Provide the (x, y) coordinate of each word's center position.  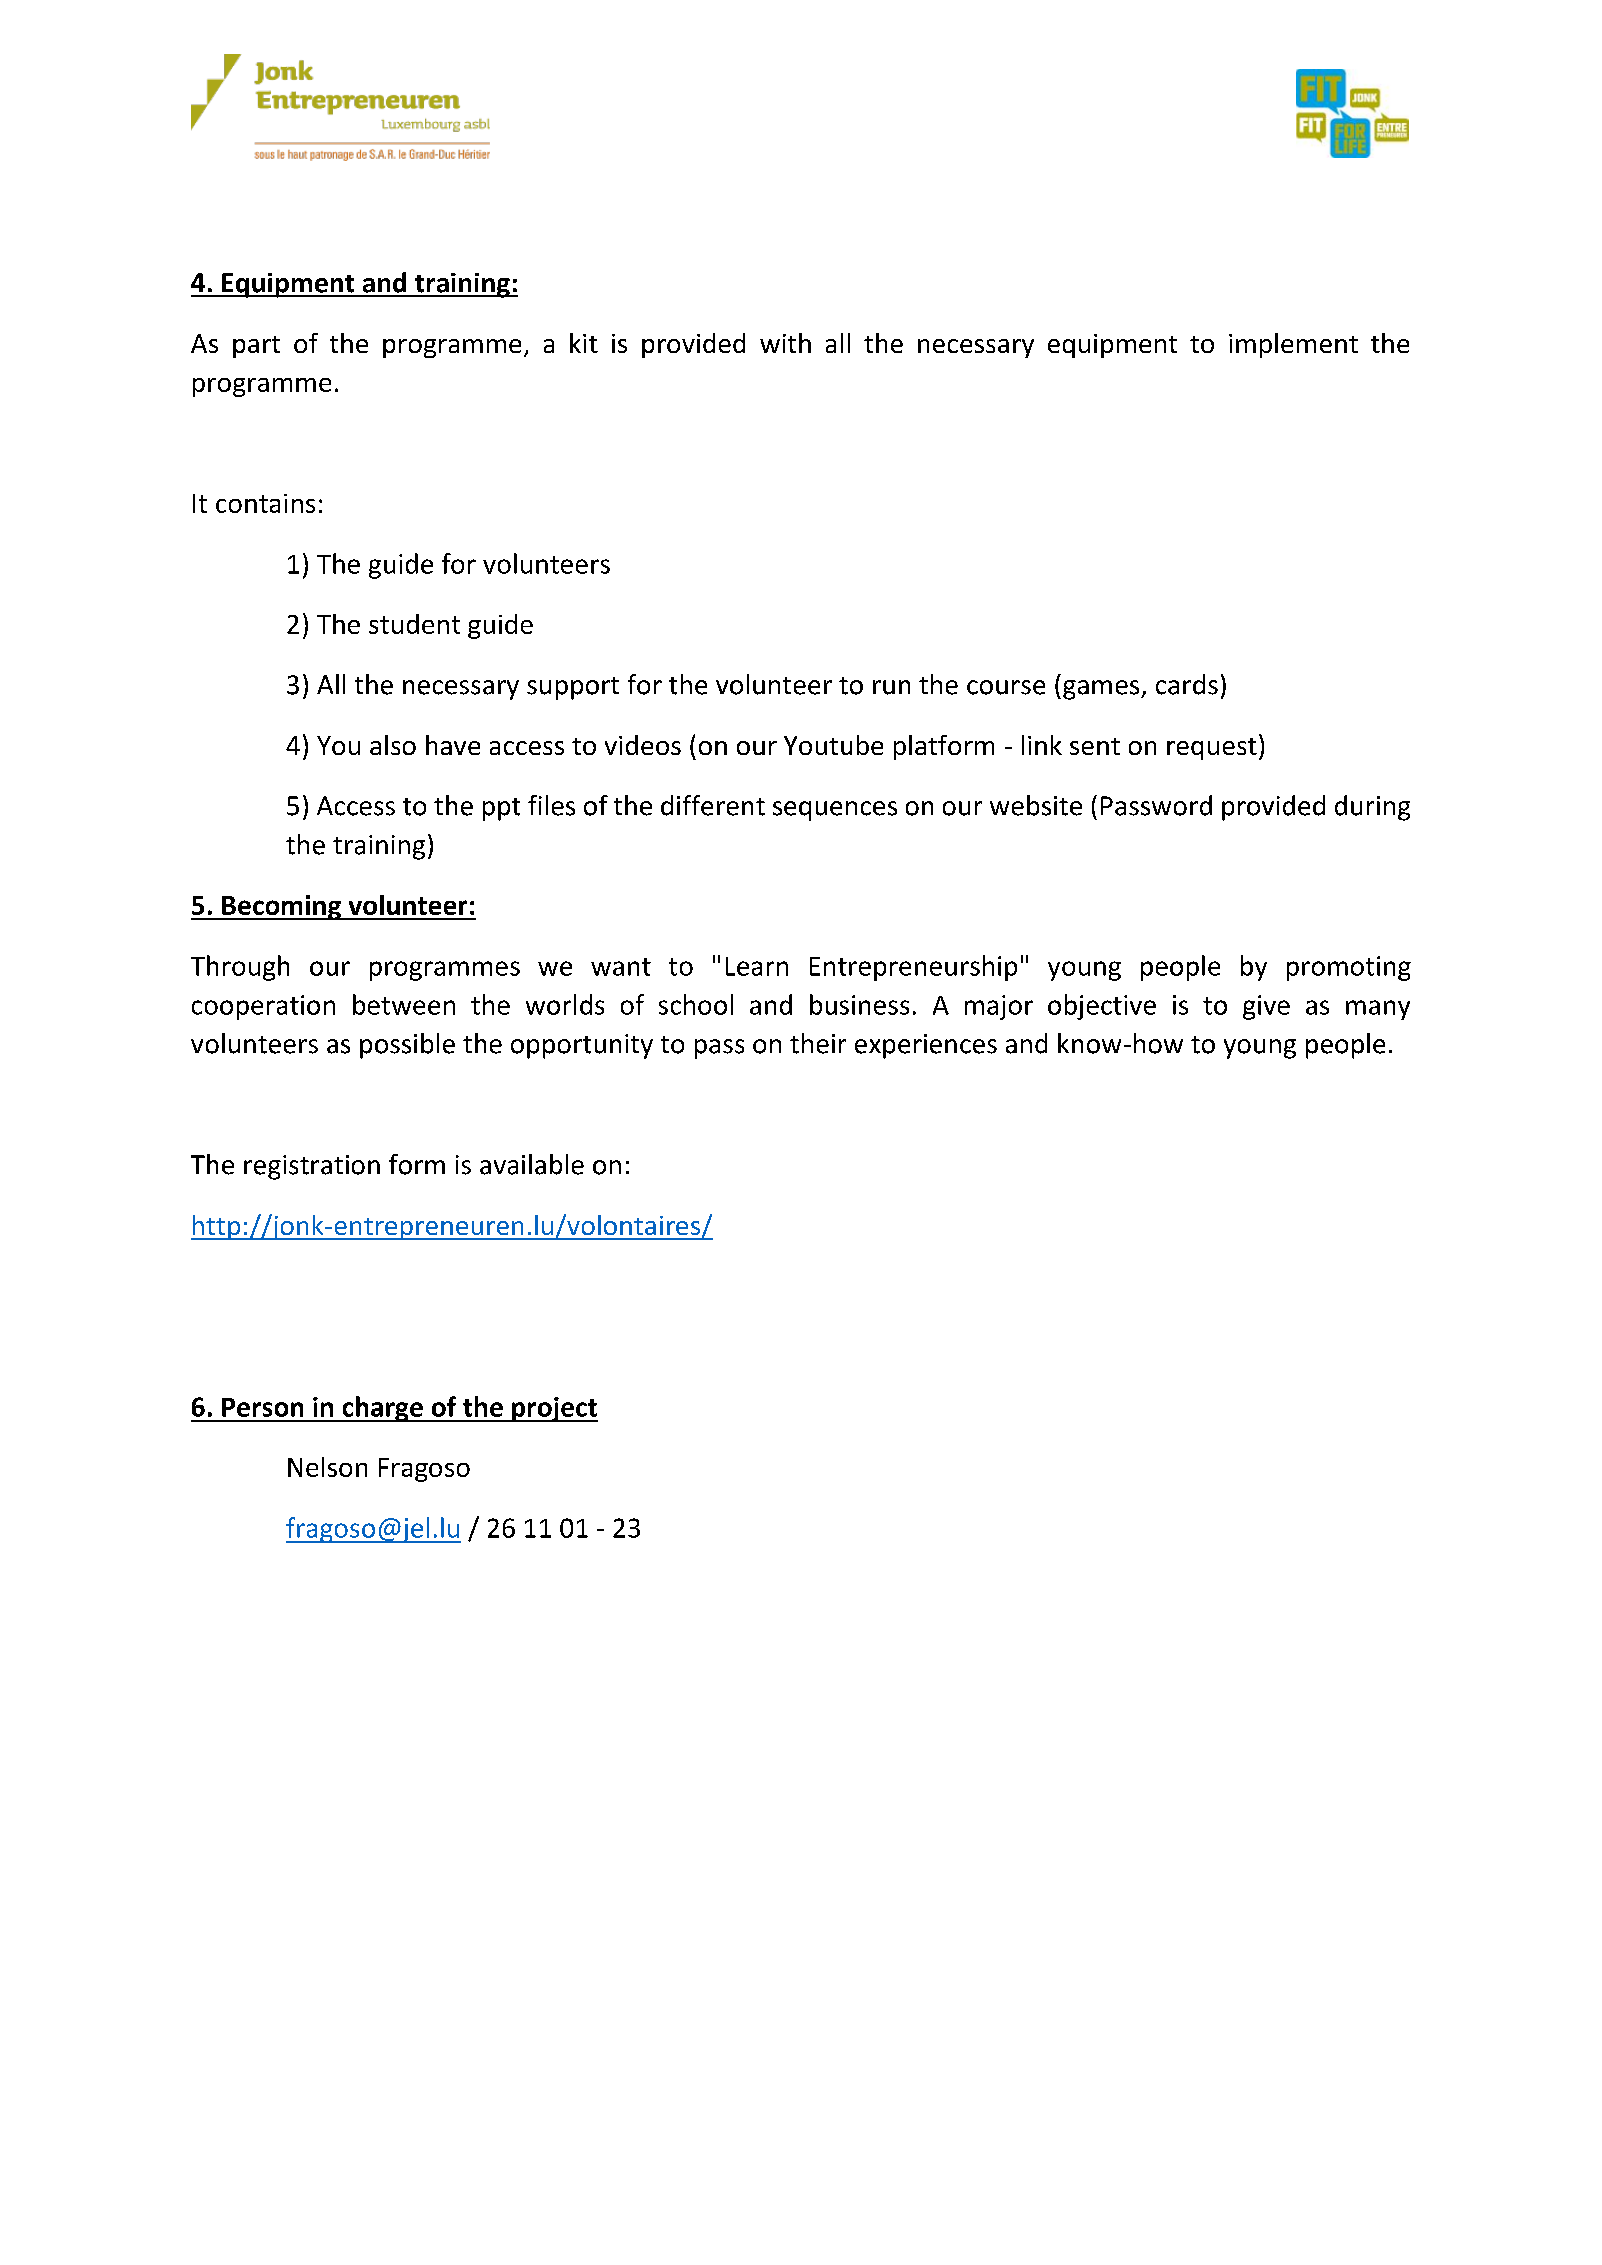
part (256, 347)
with (785, 343)
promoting (1349, 968)
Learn (757, 966)
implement (1293, 345)
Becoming (281, 907)
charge (382, 1409)
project (554, 1409)
